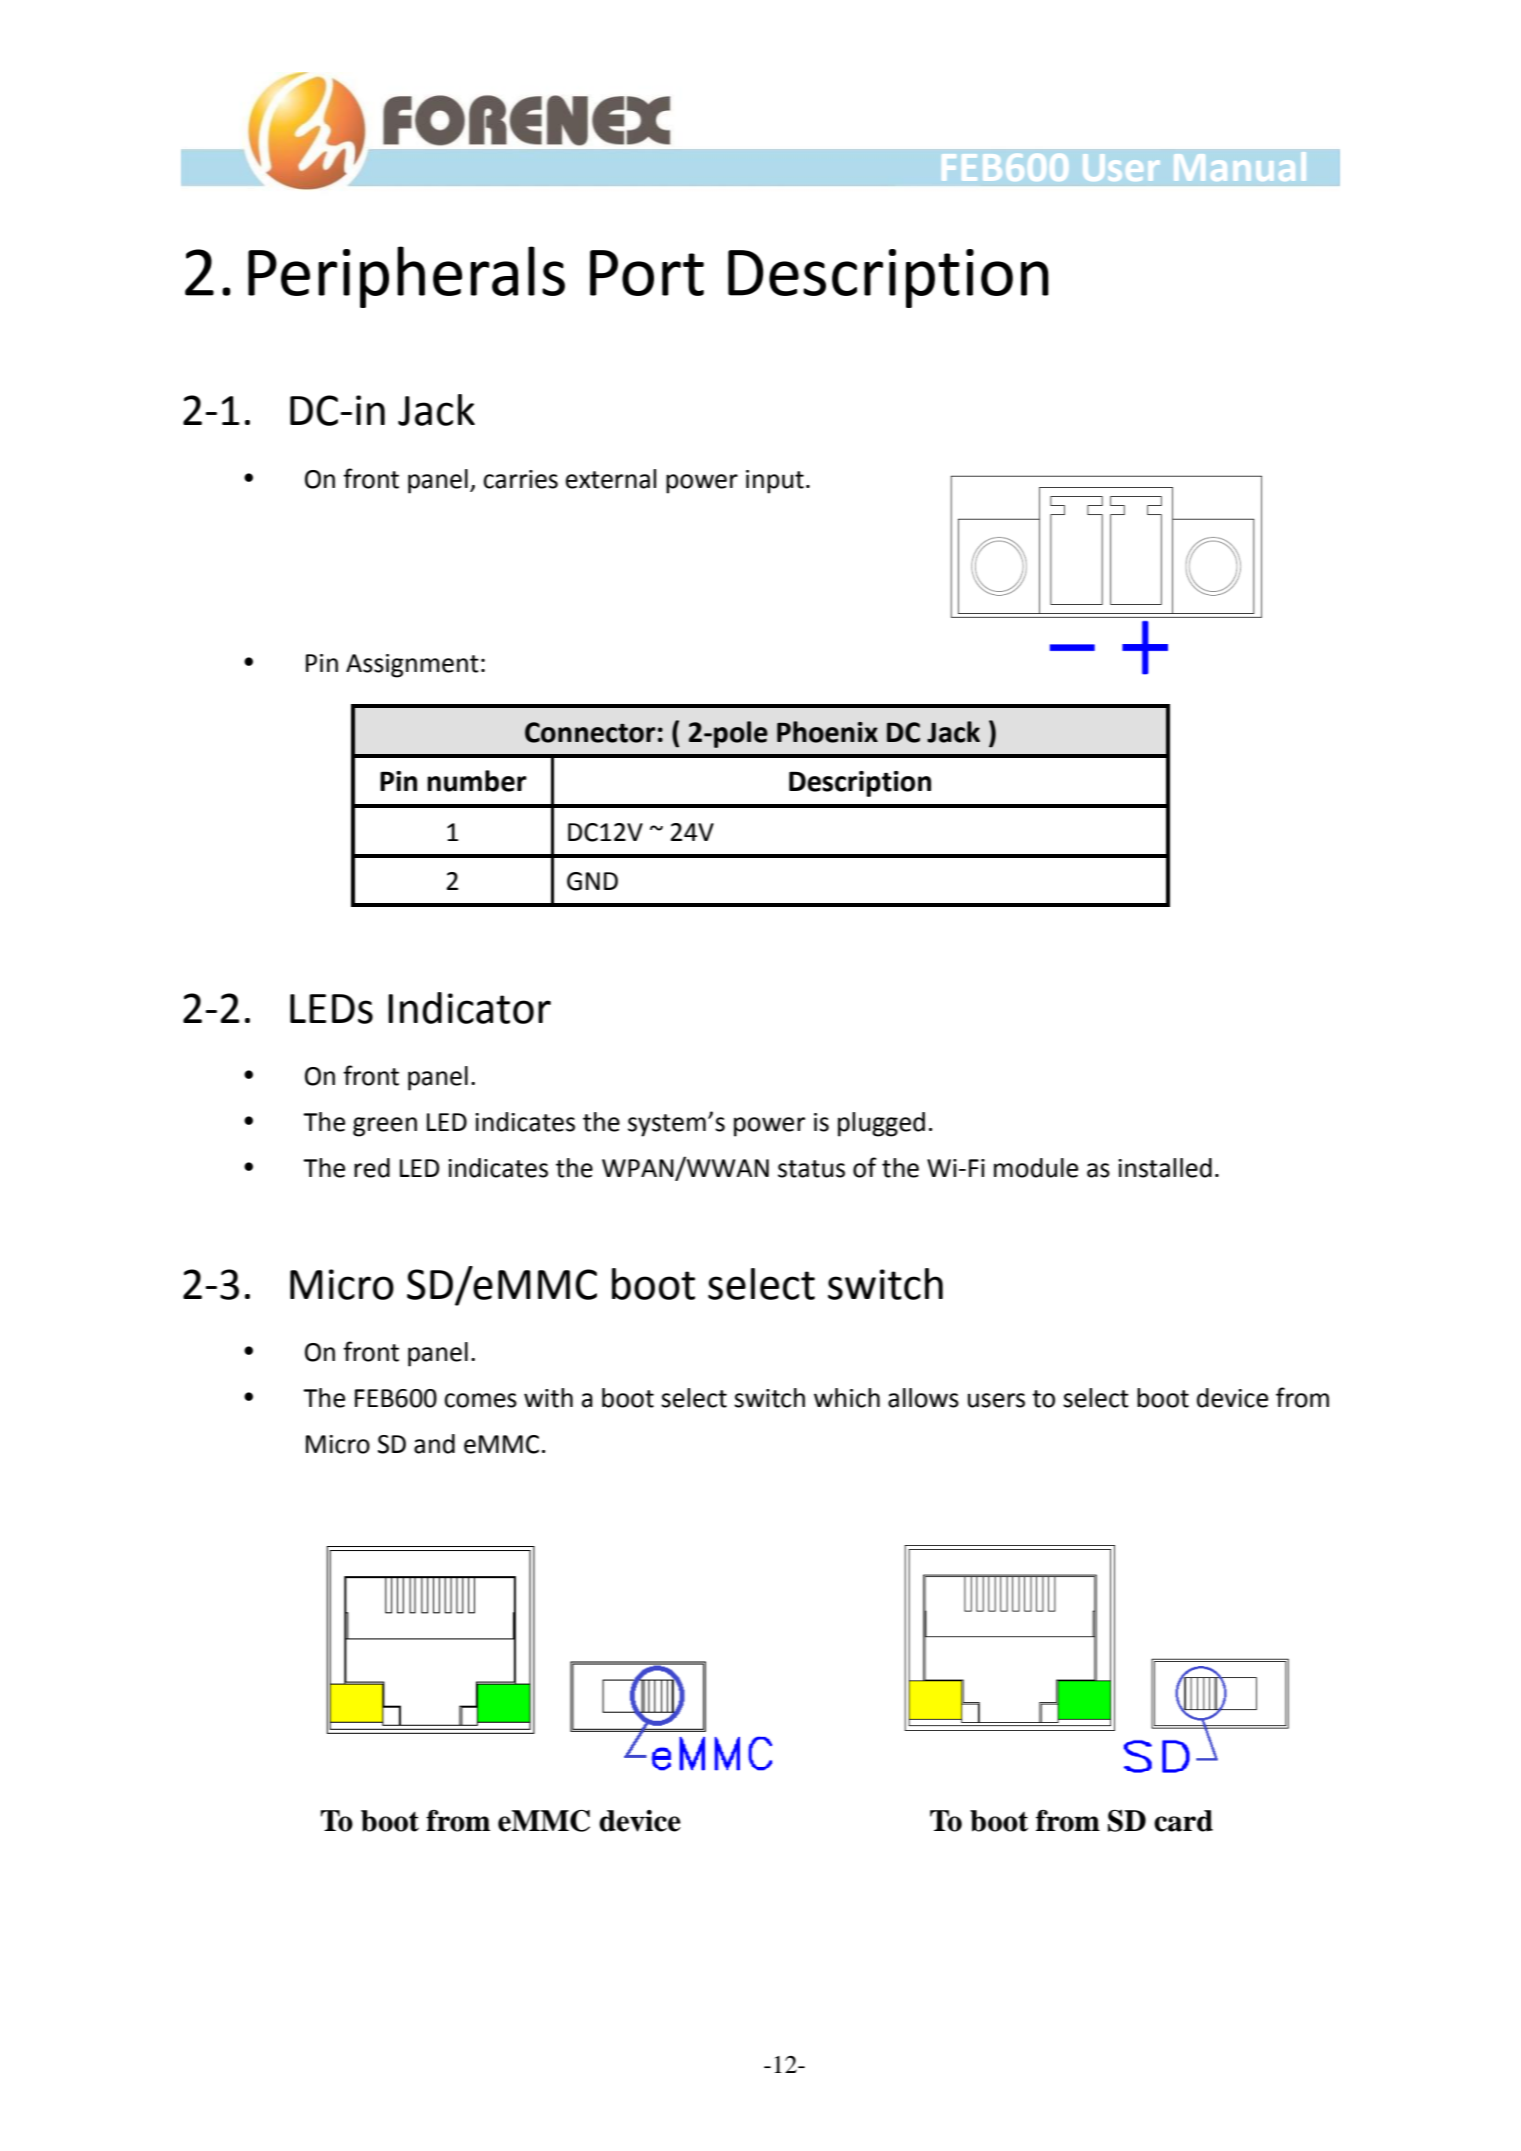  I want to click on module, so click(1036, 1168).
